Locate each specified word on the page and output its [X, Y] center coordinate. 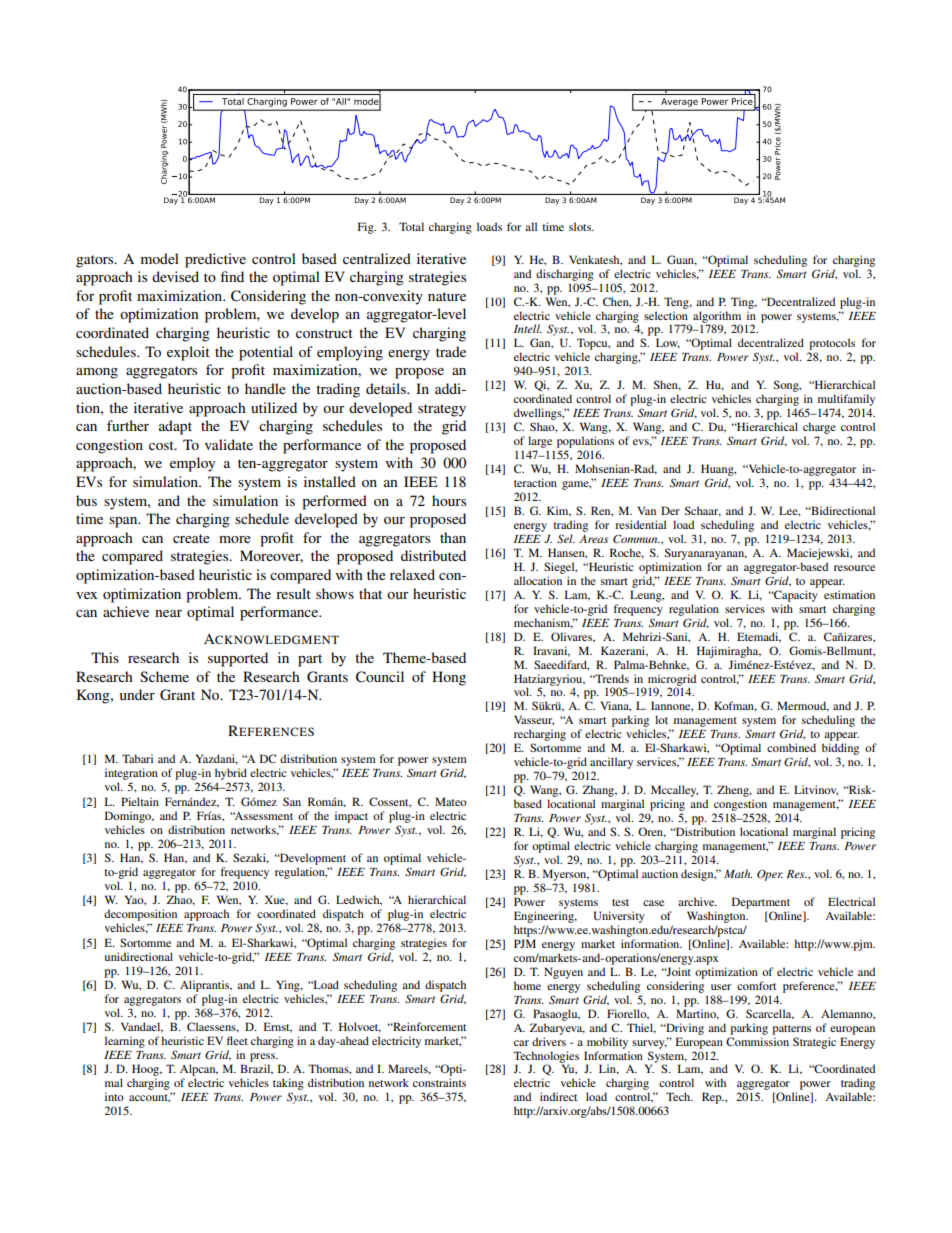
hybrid [231, 775]
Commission [757, 1041]
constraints [439, 1082]
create [191, 538]
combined [791, 747]
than [453, 537]
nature [447, 296]
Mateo [451, 801]
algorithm [717, 318]
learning [125, 1042]
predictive [215, 260]
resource [854, 568]
